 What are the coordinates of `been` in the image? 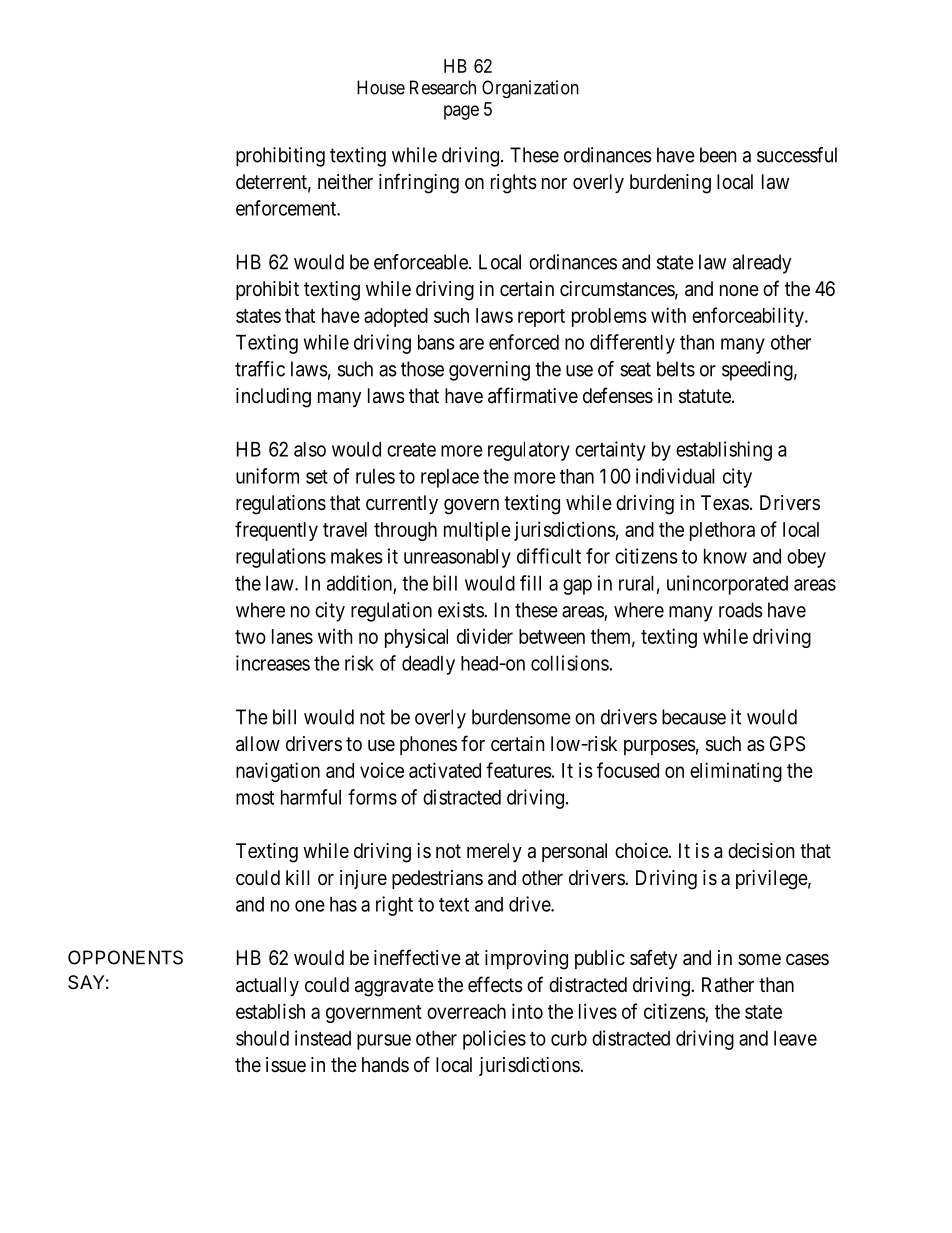 It's located at (718, 155).
